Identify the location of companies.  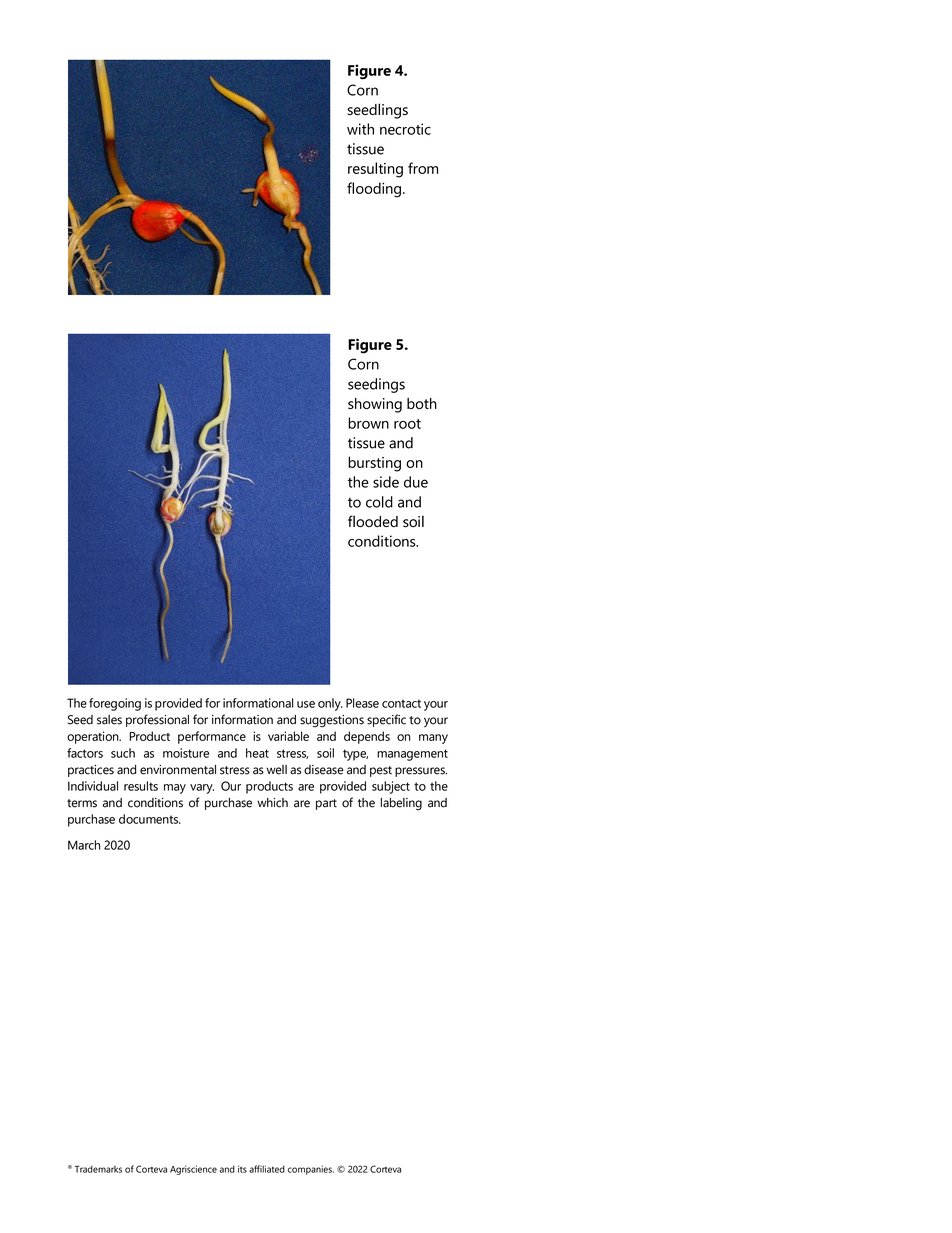
(311, 1170).
